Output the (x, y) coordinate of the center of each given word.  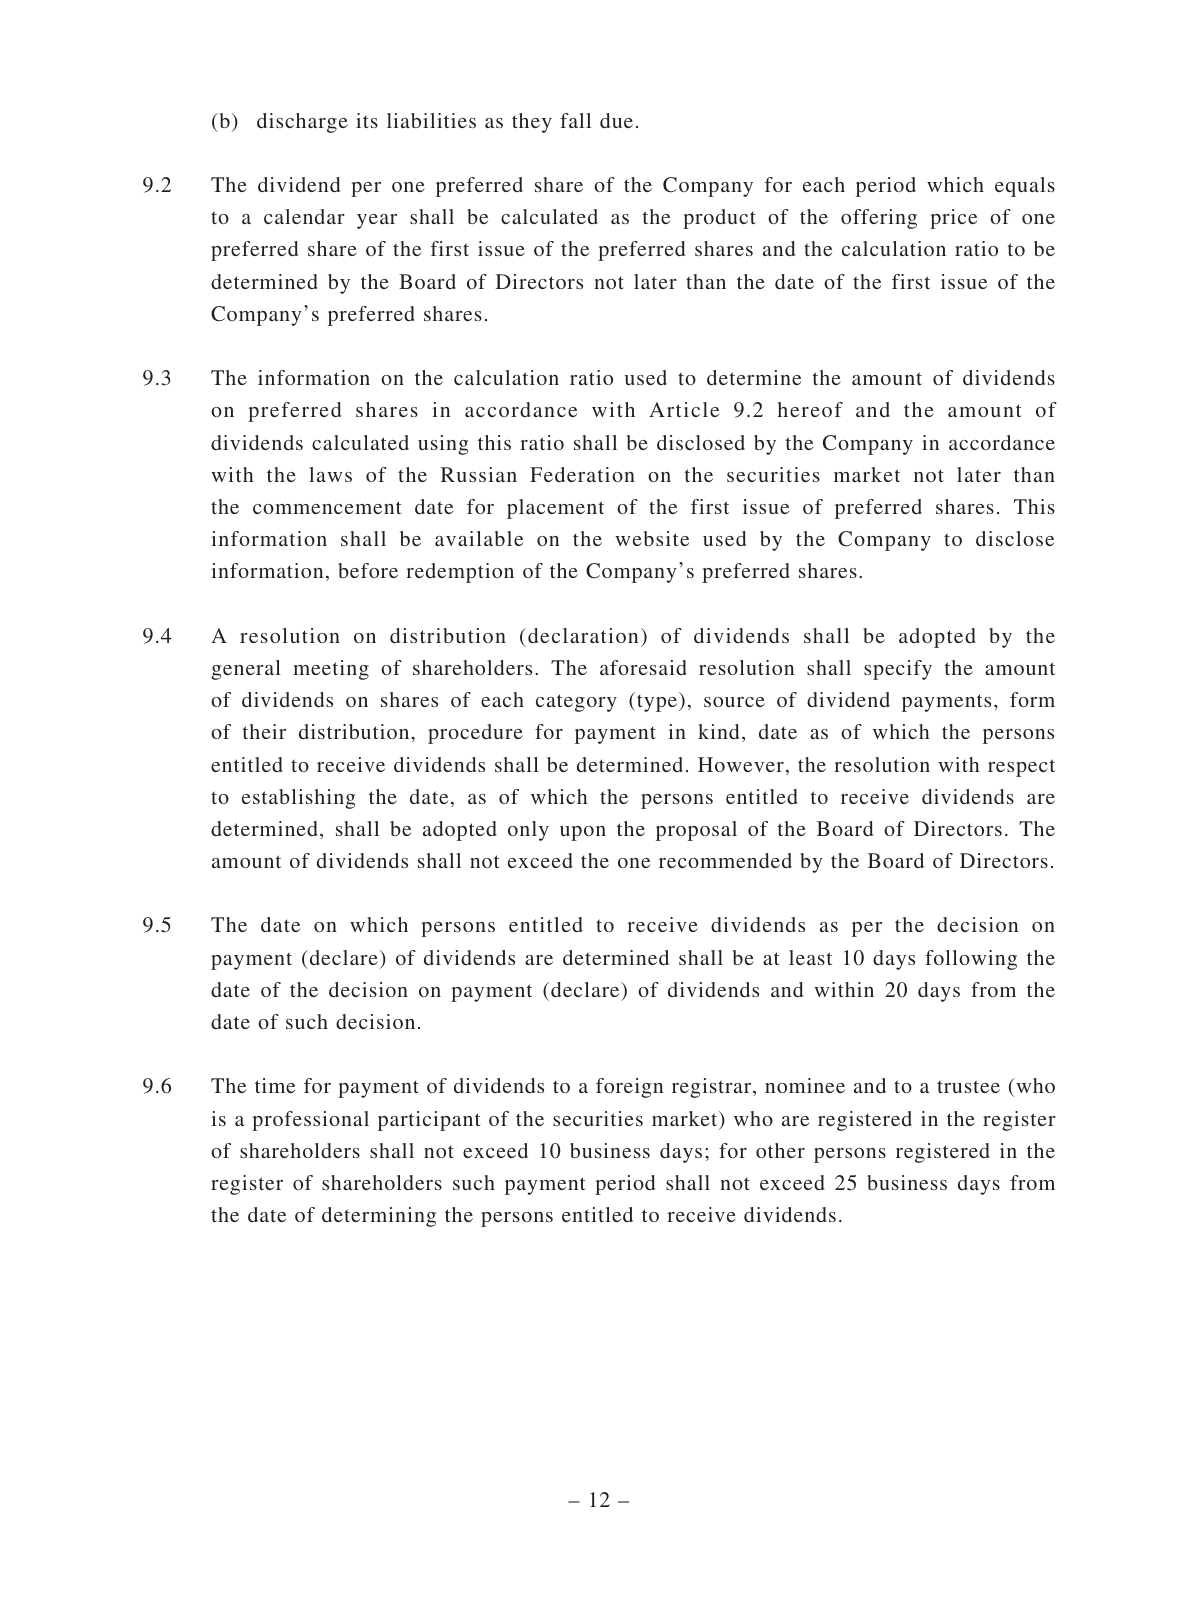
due (616, 120)
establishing (298, 799)
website (652, 538)
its (367, 120)
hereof (810, 409)
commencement (327, 507)
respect (1021, 768)
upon (583, 833)
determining (379, 1217)
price (953, 219)
